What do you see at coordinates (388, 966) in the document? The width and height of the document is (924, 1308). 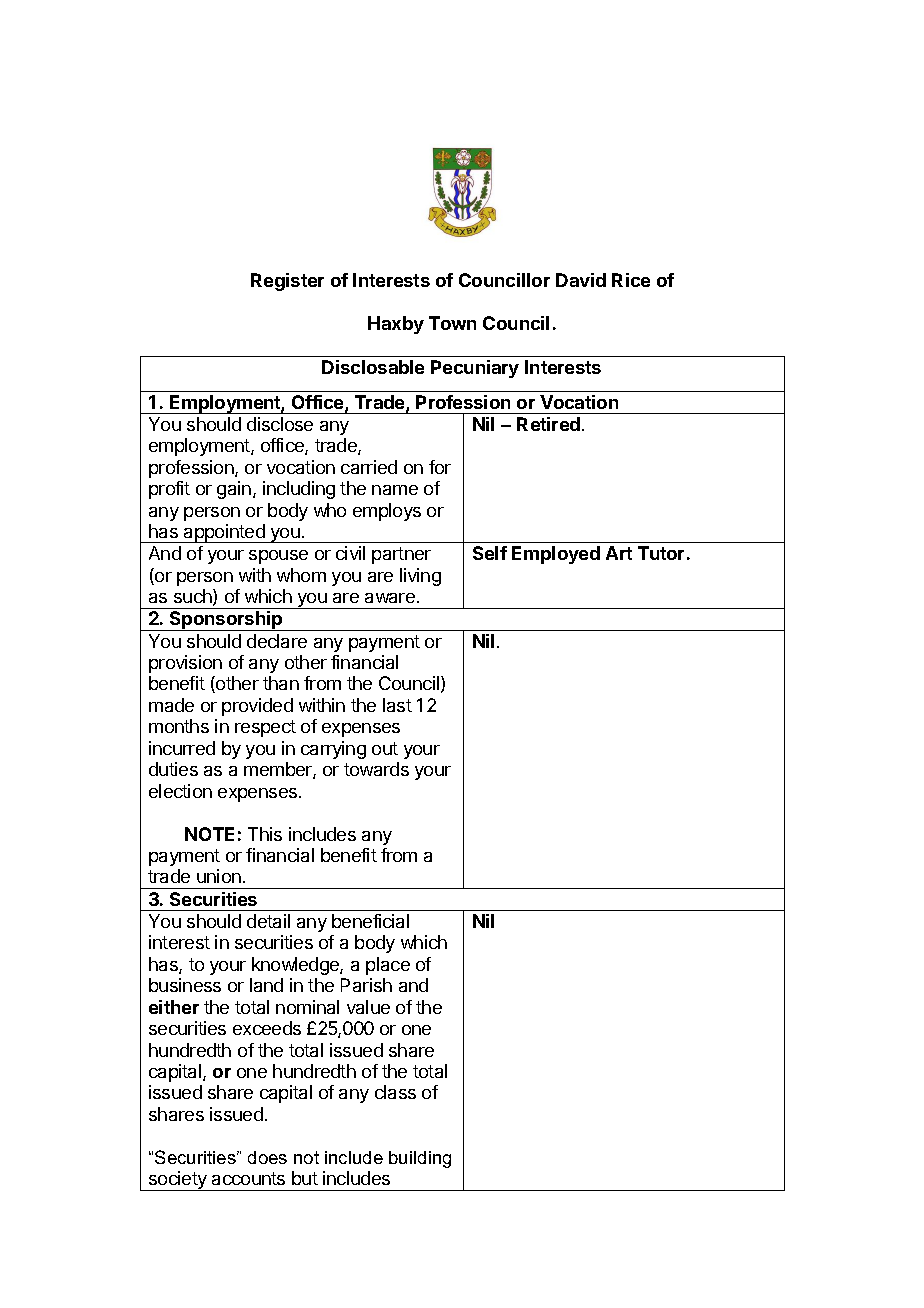 I see `place` at bounding box center [388, 966].
